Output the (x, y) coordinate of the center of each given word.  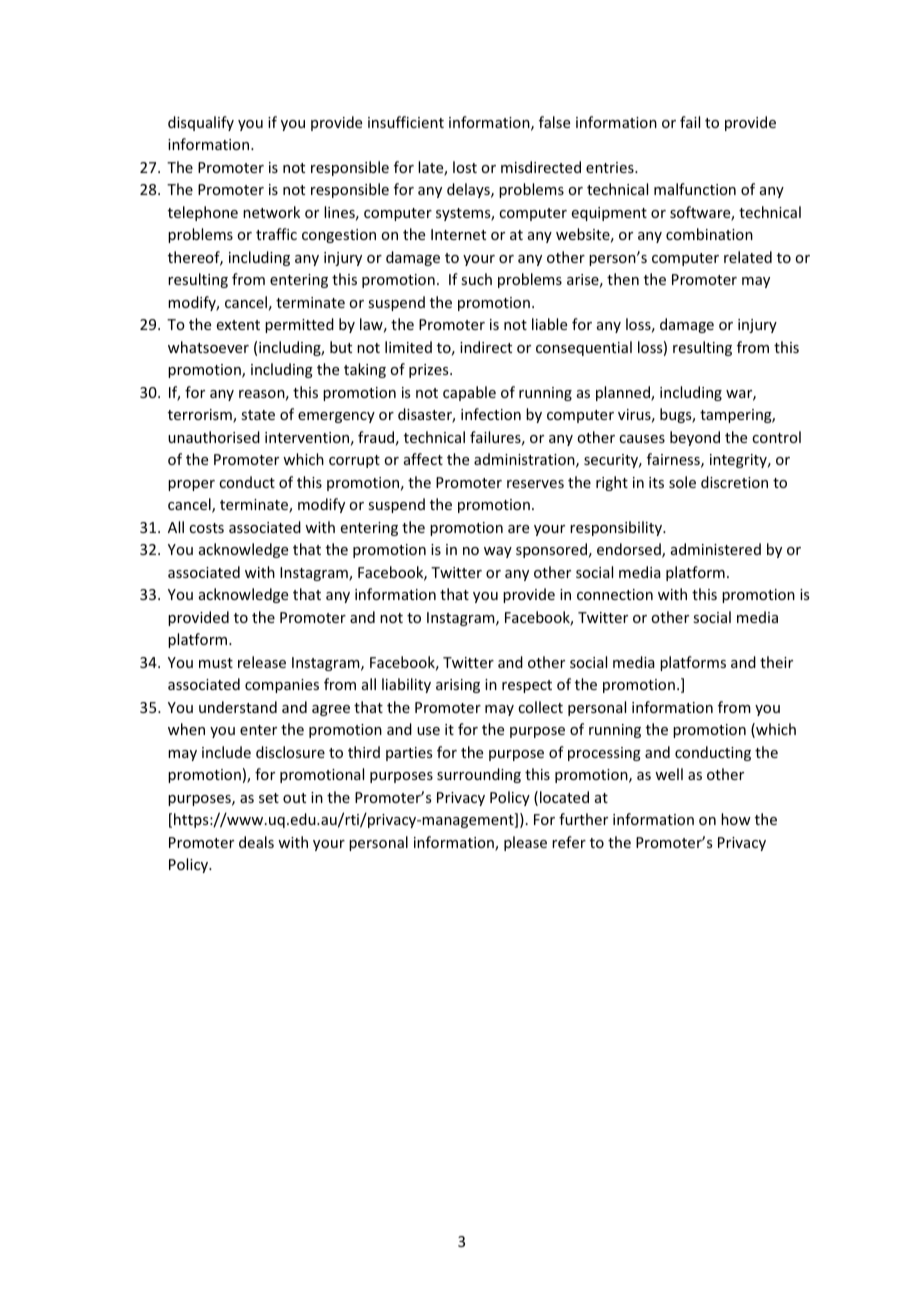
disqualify (201, 123)
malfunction (695, 189)
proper (191, 485)
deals (256, 842)
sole (682, 482)
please (525, 843)
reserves (535, 484)
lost (465, 167)
